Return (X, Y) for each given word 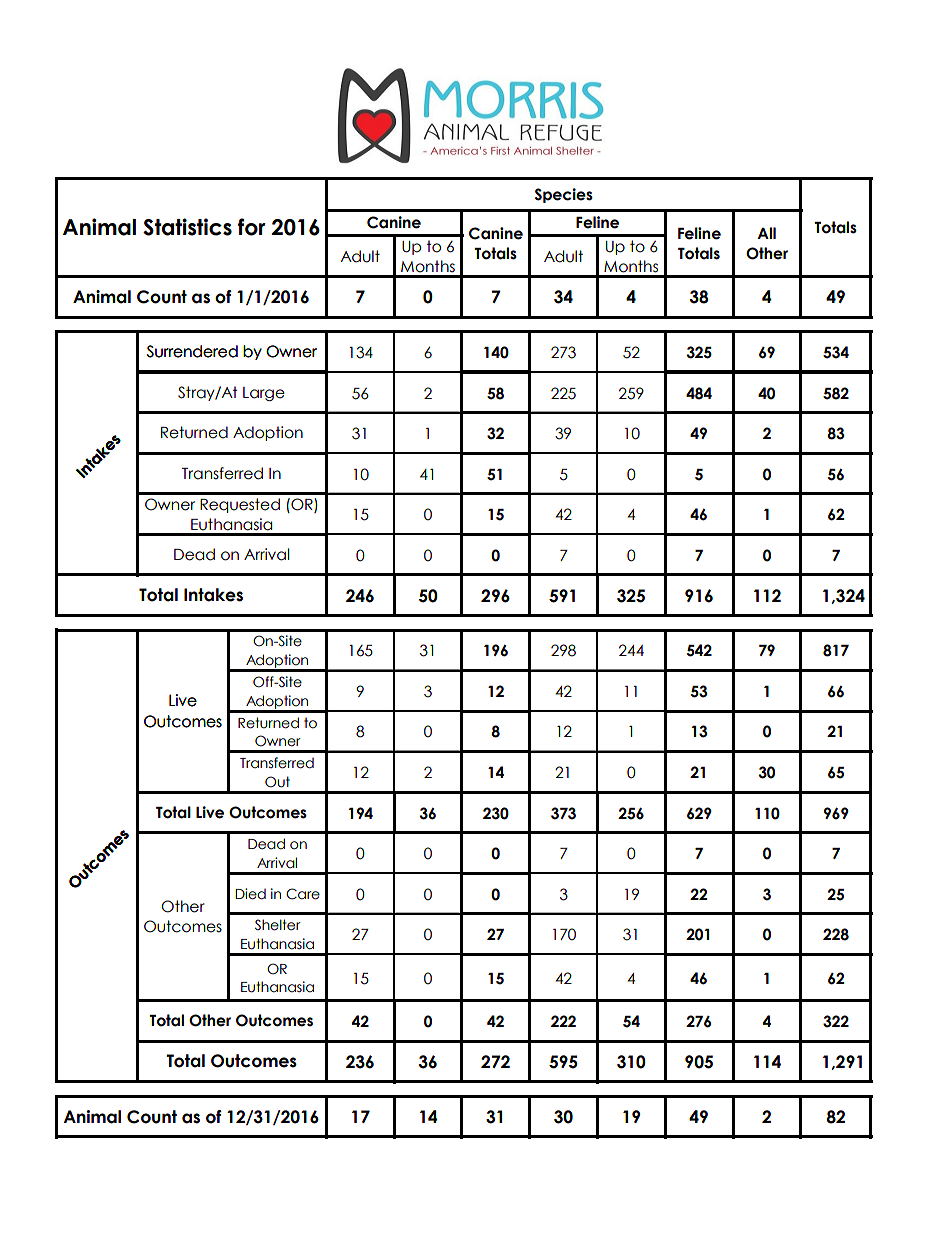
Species (564, 195)
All (766, 233)
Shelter (278, 925)
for (252, 227)
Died (250, 894)
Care (303, 894)
